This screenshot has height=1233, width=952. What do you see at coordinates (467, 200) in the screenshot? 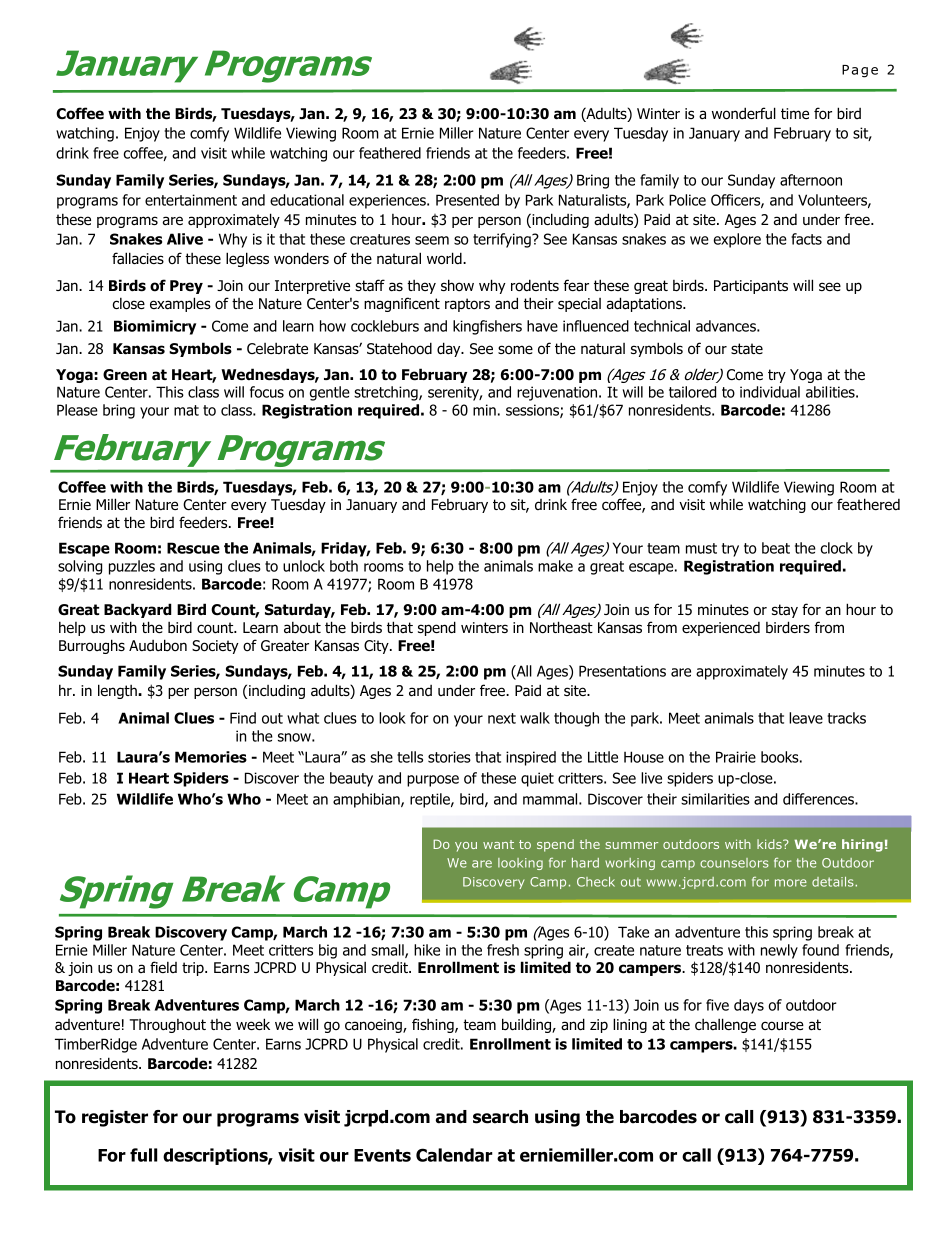
I see `Presented` at bounding box center [467, 200].
